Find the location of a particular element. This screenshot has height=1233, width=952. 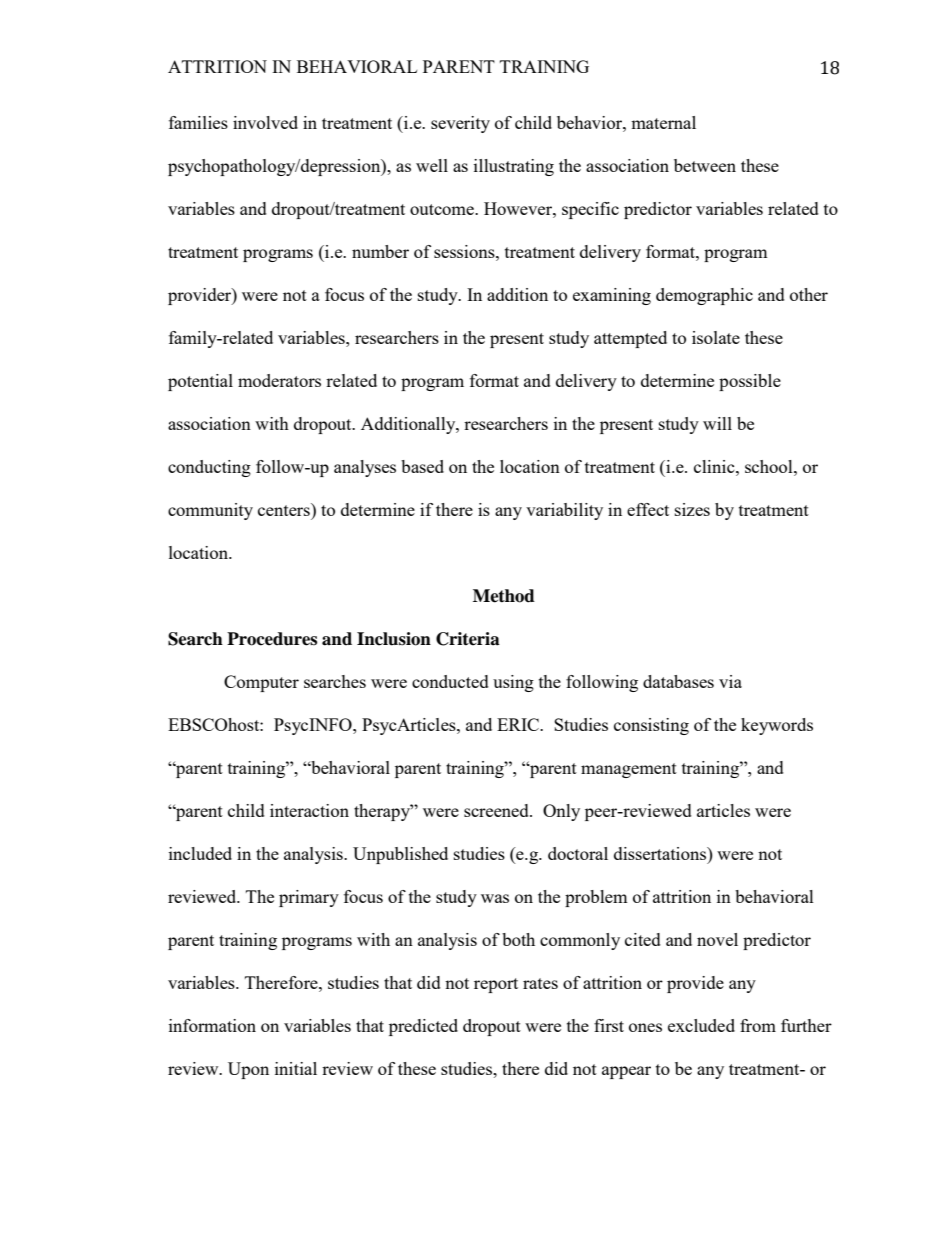

keywords is located at coordinates (777, 726).
